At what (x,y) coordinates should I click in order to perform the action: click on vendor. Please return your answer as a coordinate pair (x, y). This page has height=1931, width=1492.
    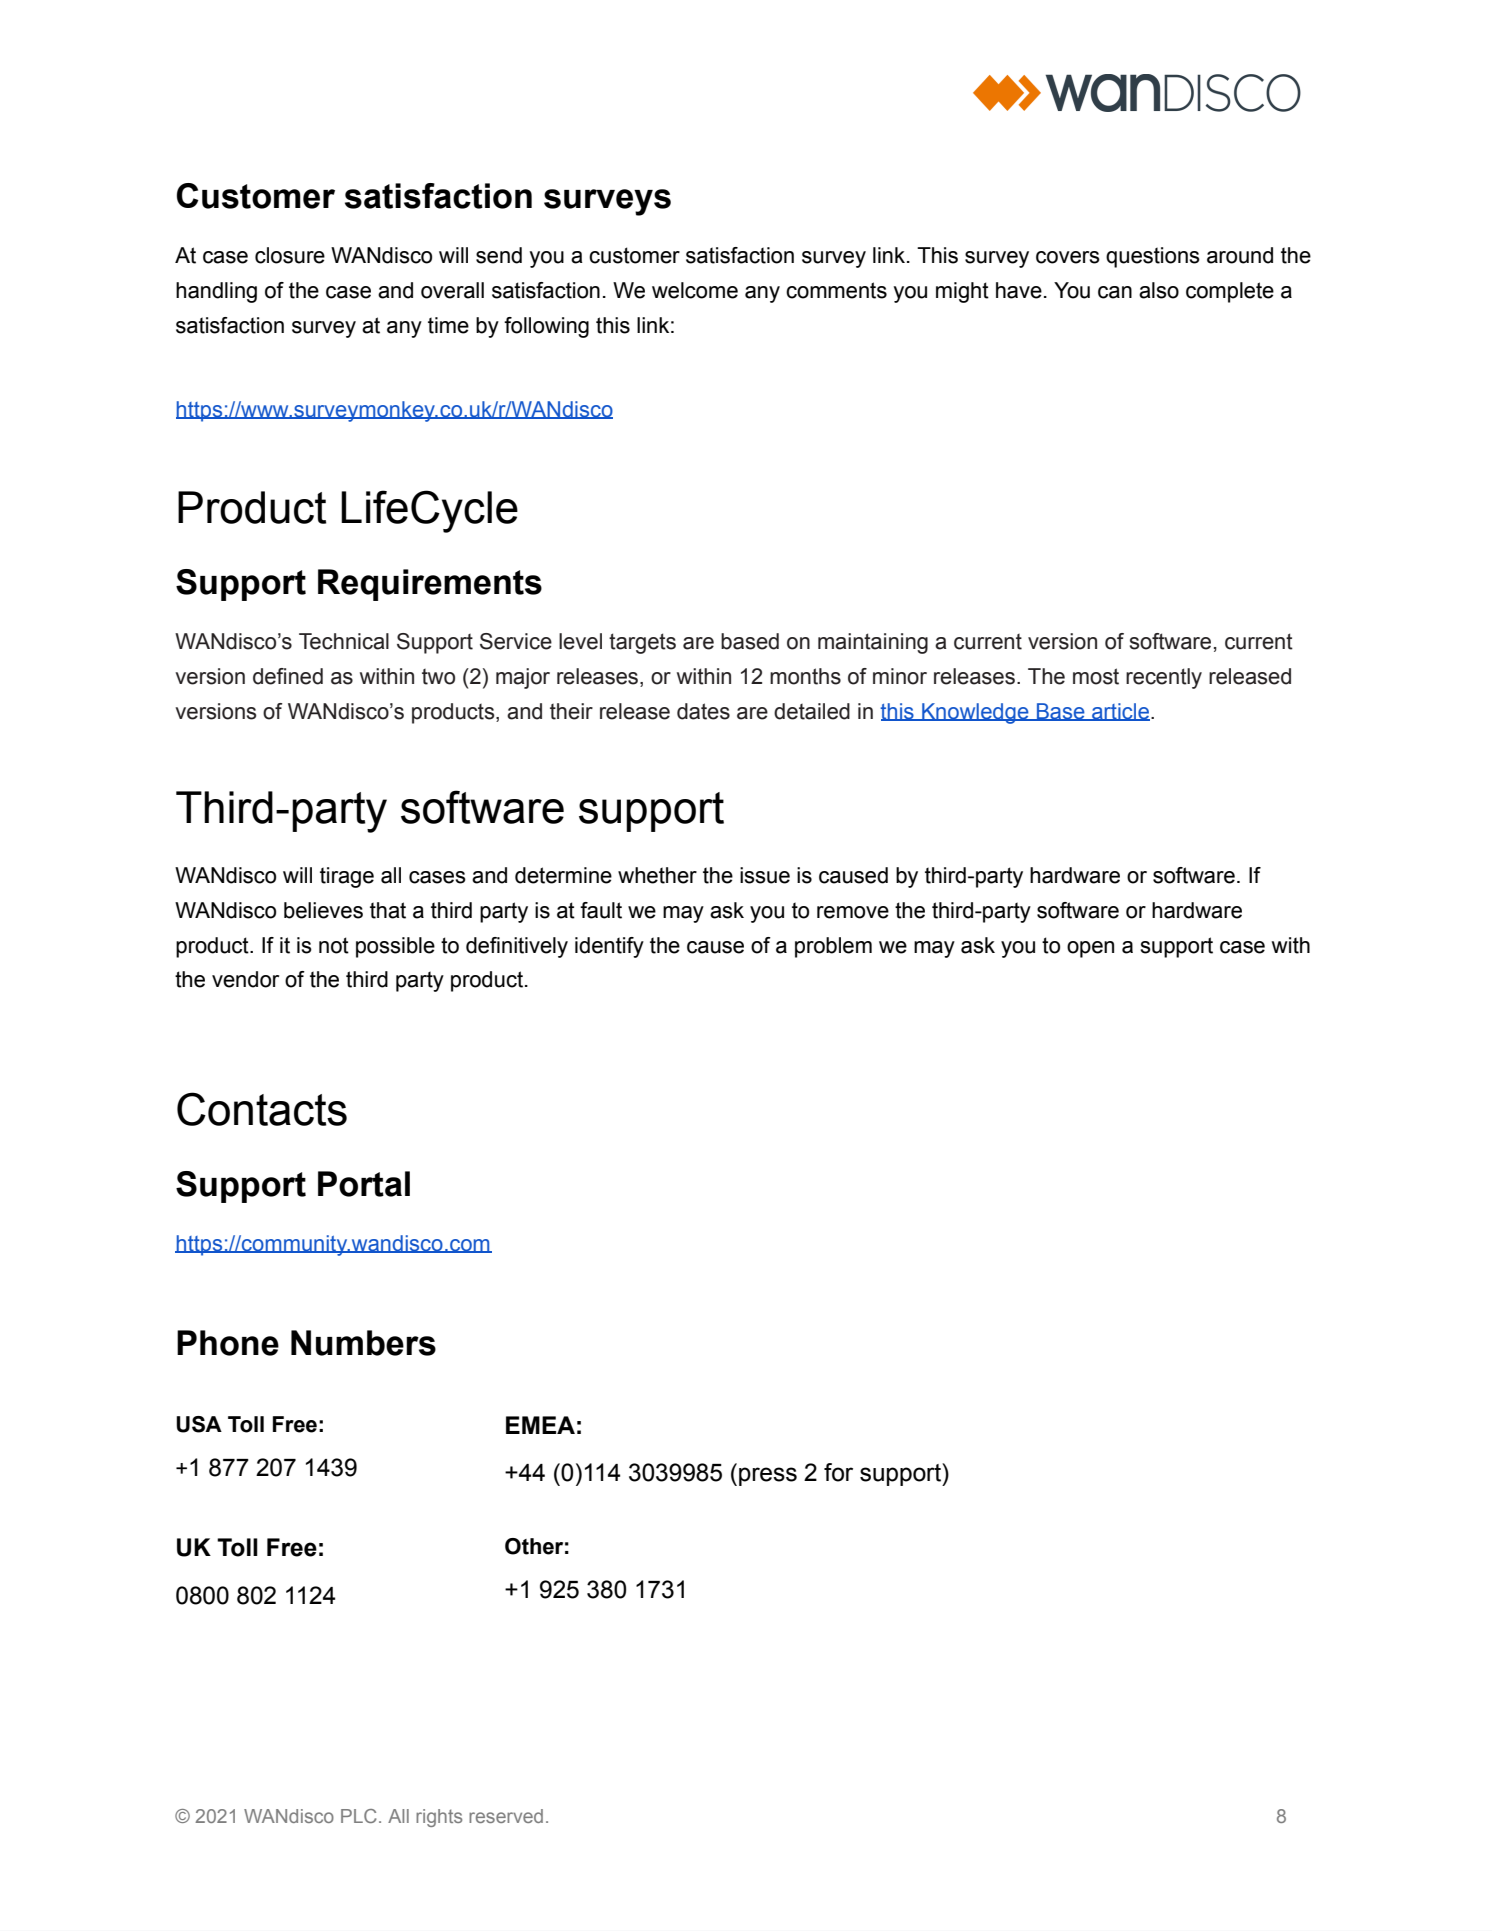
    Looking at the image, I should click on (245, 979).
